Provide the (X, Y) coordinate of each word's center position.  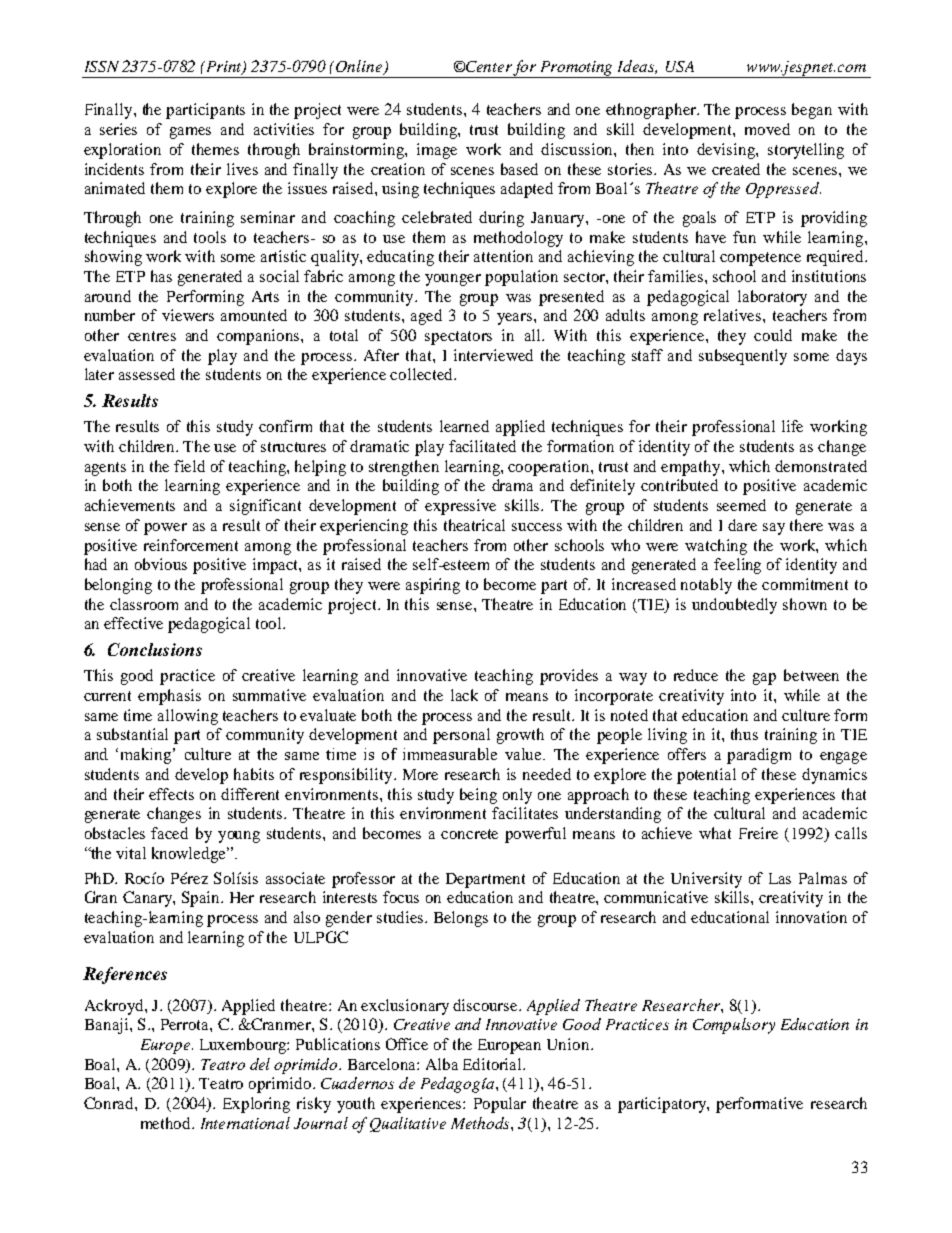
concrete (469, 834)
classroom (144, 604)
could (773, 335)
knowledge (190, 855)
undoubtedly (734, 606)
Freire (758, 833)
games (190, 133)
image (437, 151)
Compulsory (734, 1026)
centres (152, 336)
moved (767, 129)
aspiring (433, 586)
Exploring (256, 1105)
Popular (500, 1105)
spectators (458, 338)
